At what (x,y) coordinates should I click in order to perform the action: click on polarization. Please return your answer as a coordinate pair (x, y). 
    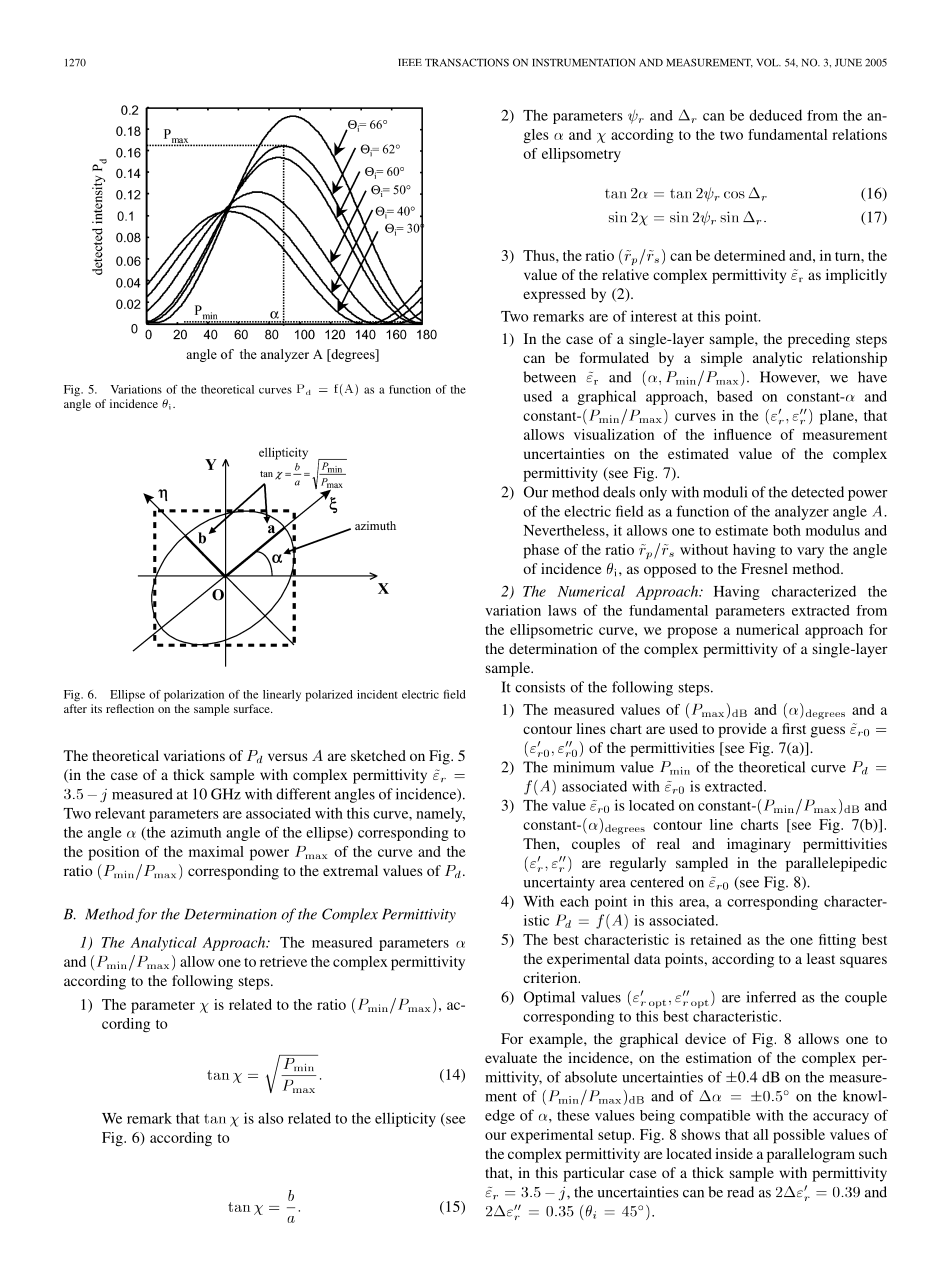
    Looking at the image, I should click on (194, 696).
